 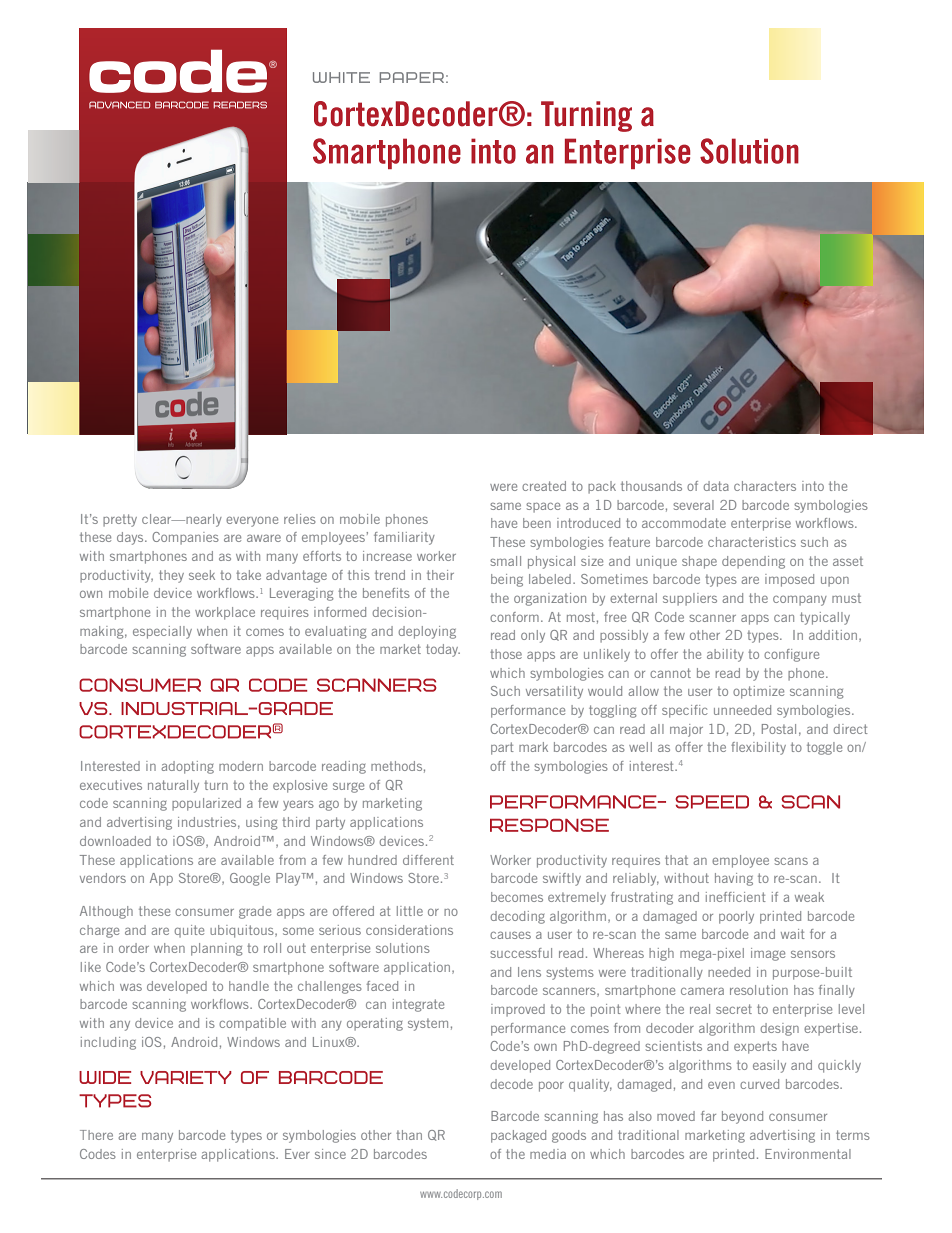 What do you see at coordinates (543, 507) in the screenshot?
I see `space` at bounding box center [543, 507].
